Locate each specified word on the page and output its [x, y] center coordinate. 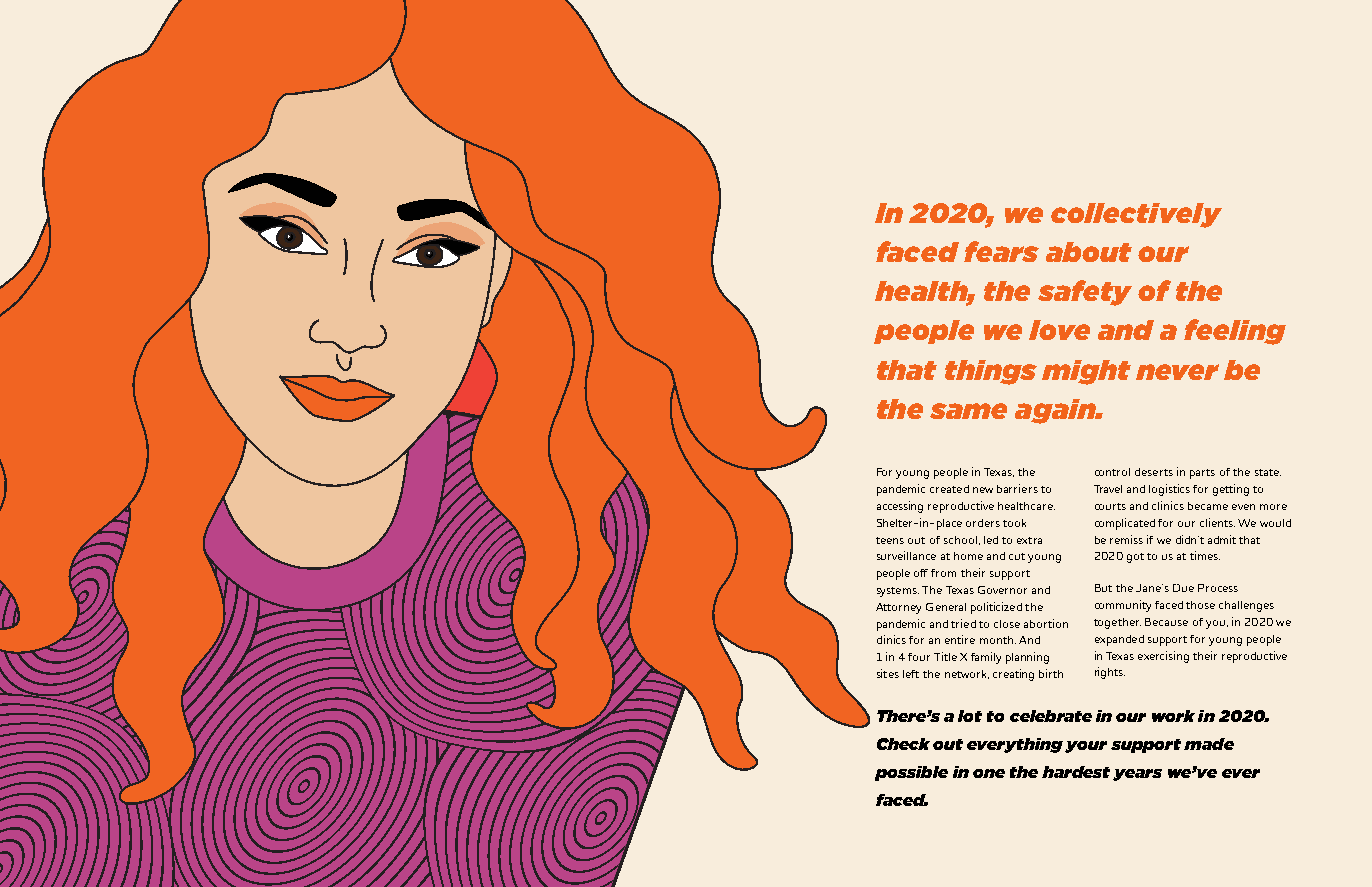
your [1086, 747]
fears [1001, 251]
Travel [1108, 489]
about [1089, 252]
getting [1231, 490]
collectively [1136, 215]
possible [911, 773]
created [949, 489]
